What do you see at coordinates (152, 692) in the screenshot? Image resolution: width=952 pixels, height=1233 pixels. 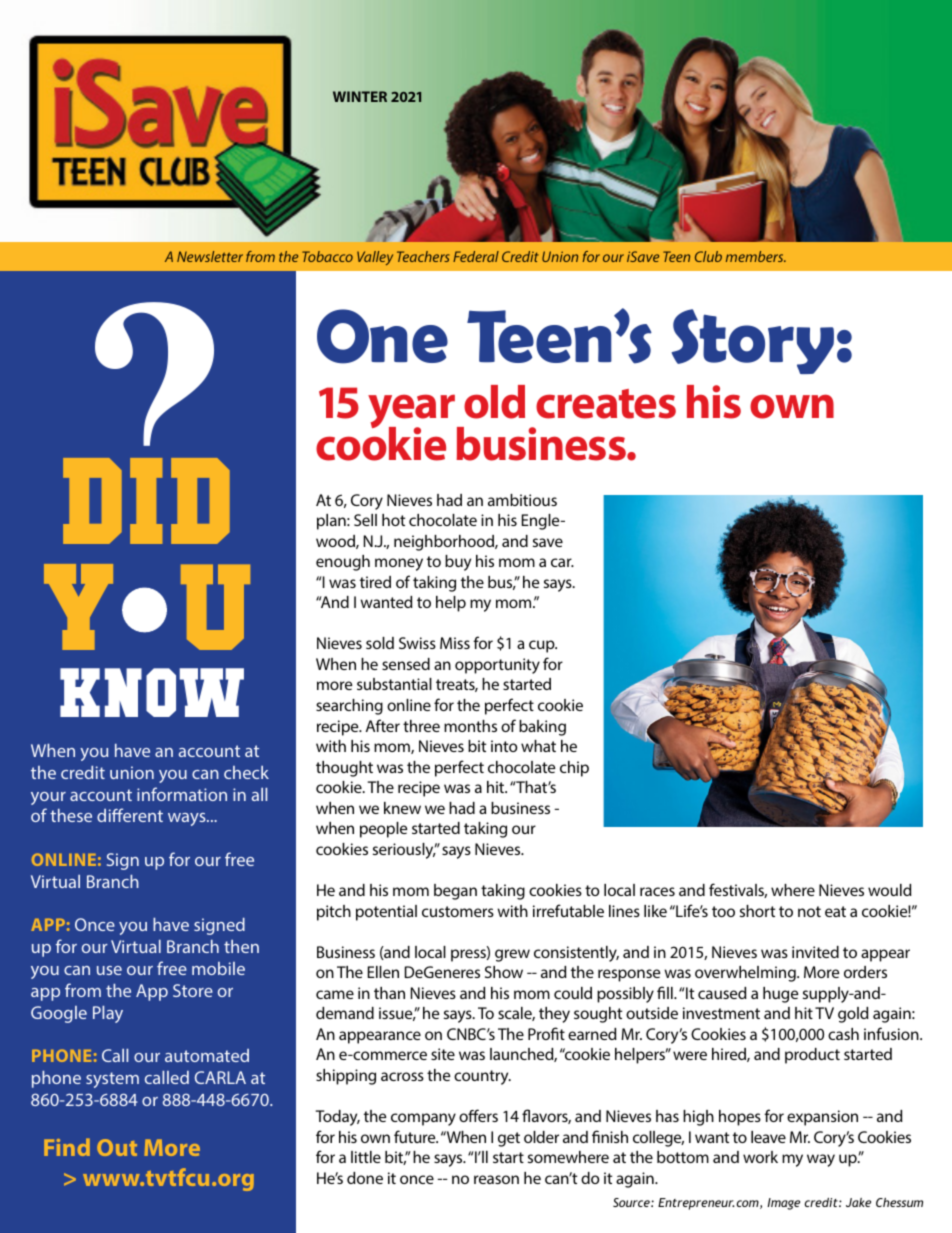 I see `know` at bounding box center [152, 692].
